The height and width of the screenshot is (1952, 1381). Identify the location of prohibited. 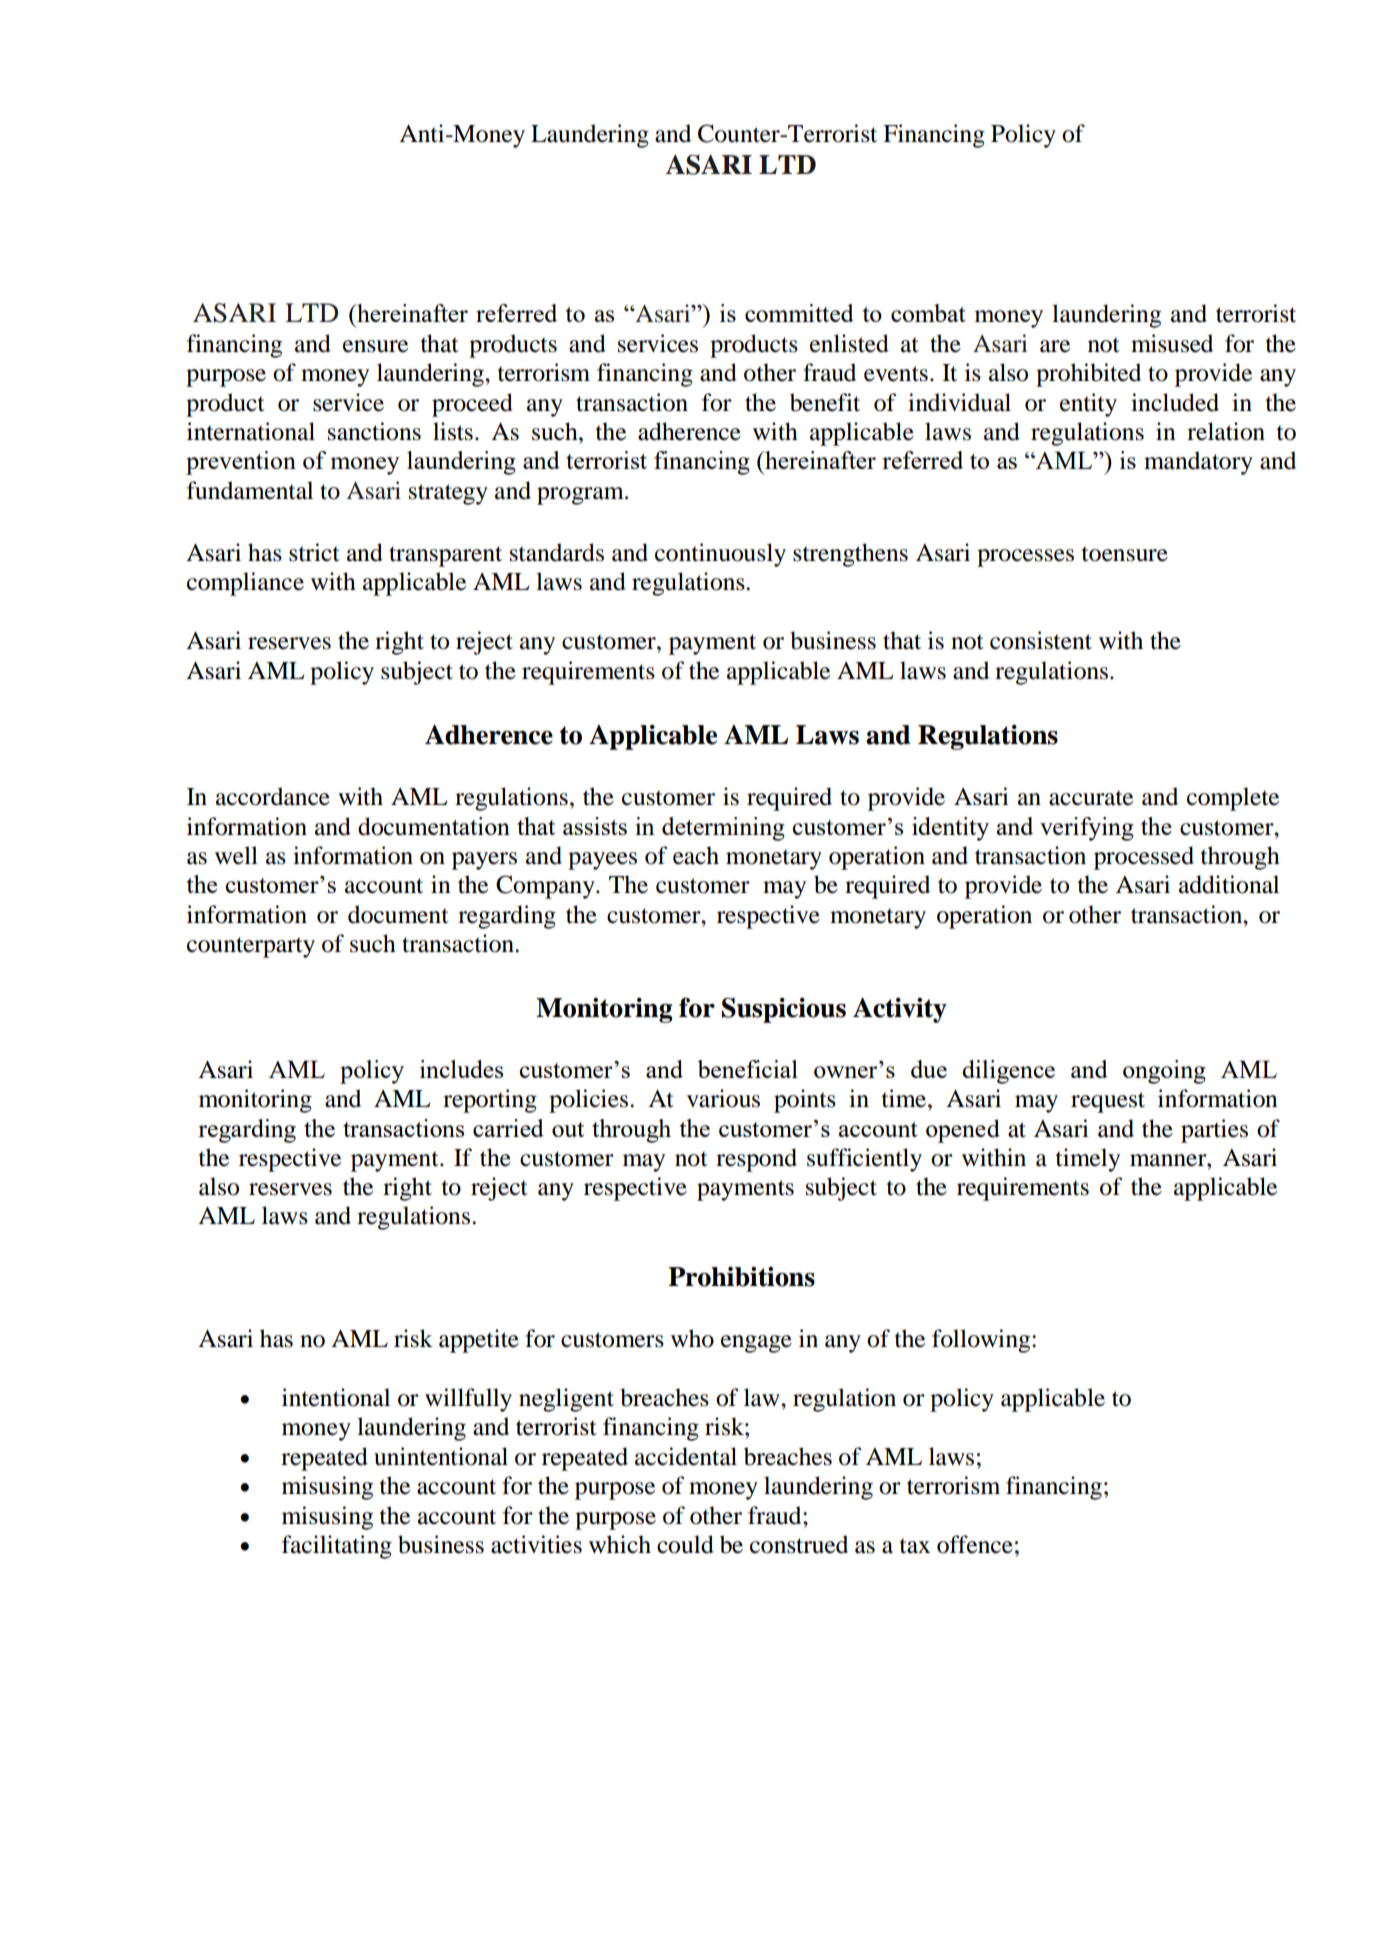
(1088, 375).
